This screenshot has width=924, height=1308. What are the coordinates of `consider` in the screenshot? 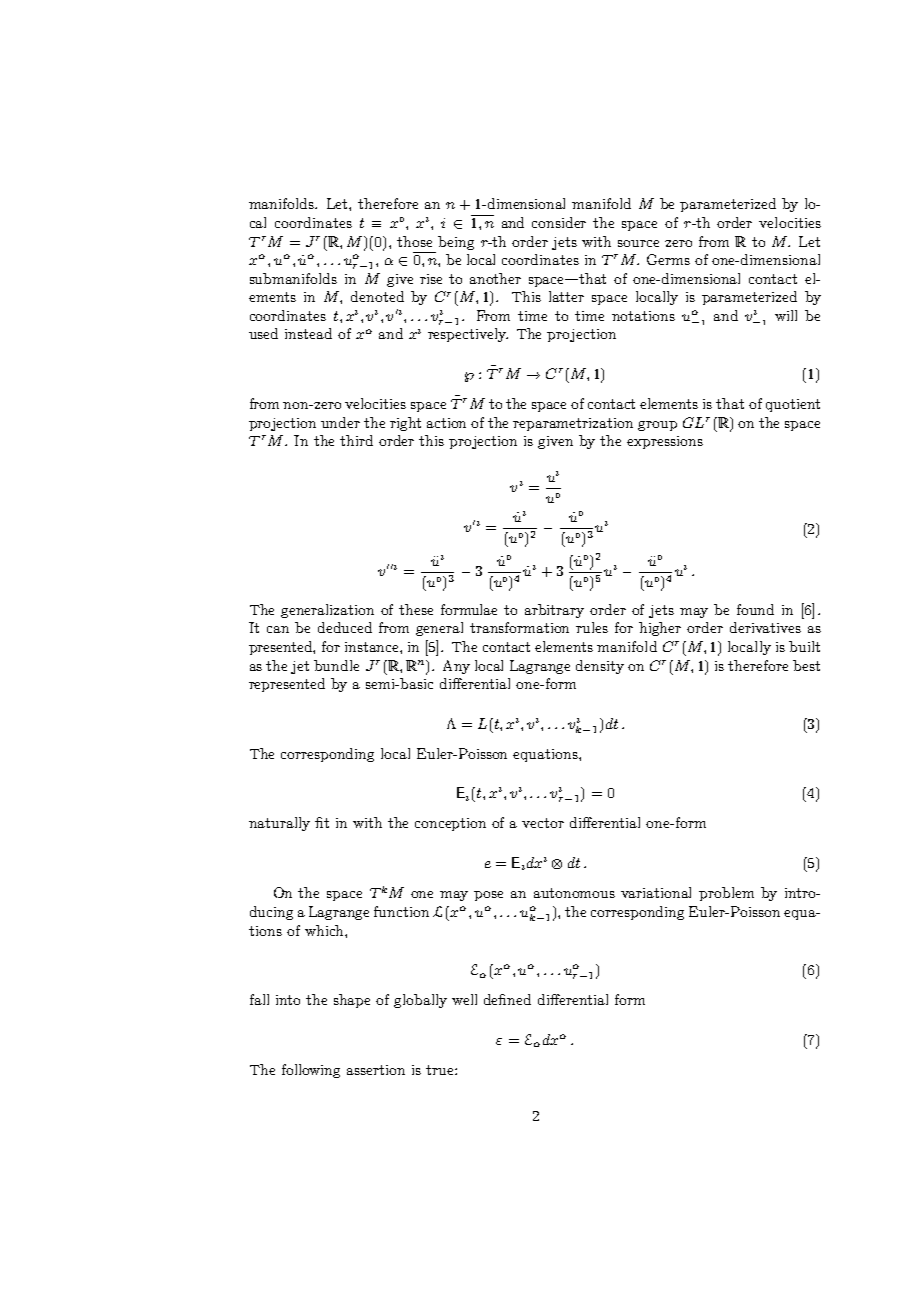 It's located at (559, 222).
